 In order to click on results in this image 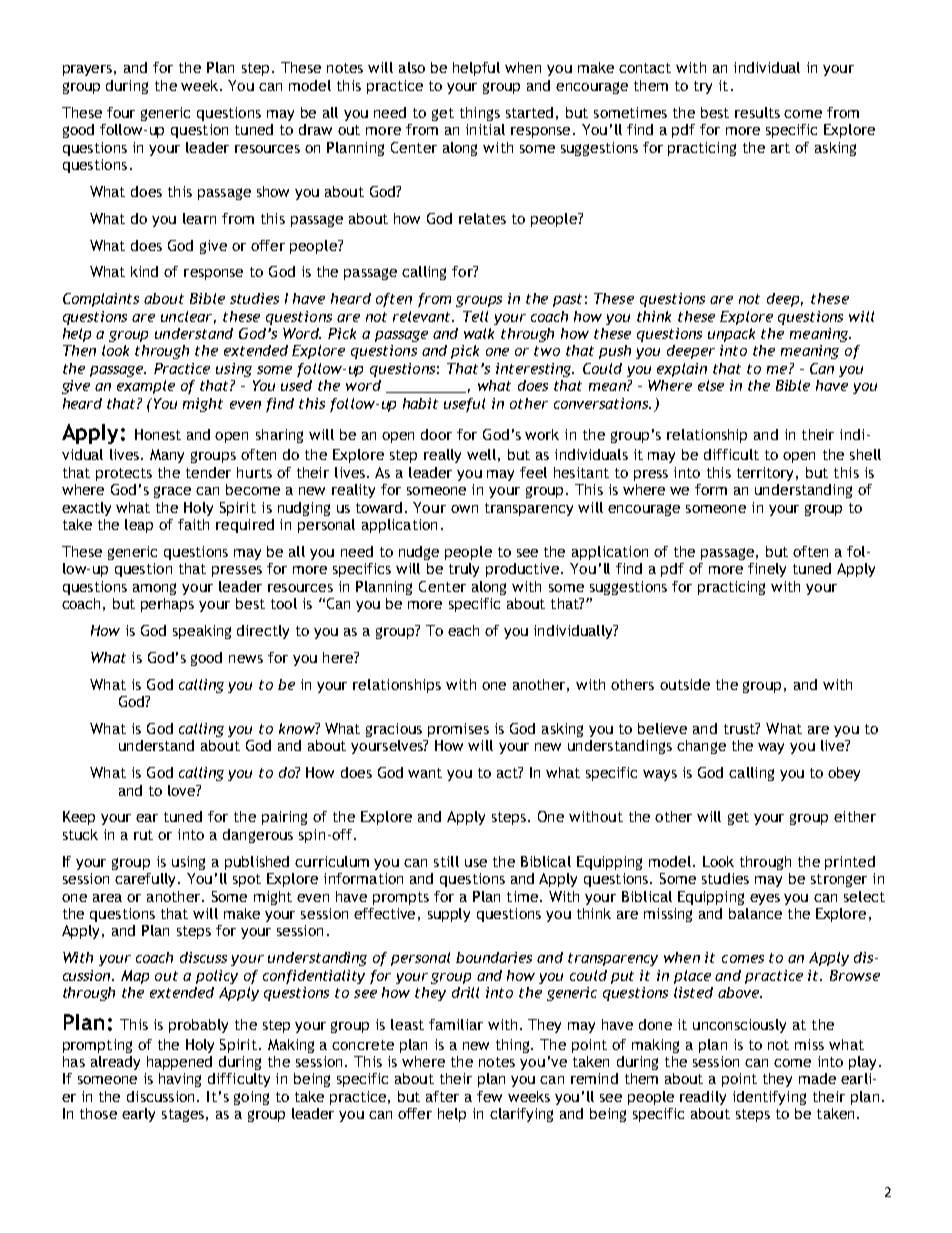, I will do `click(757, 112)`.
